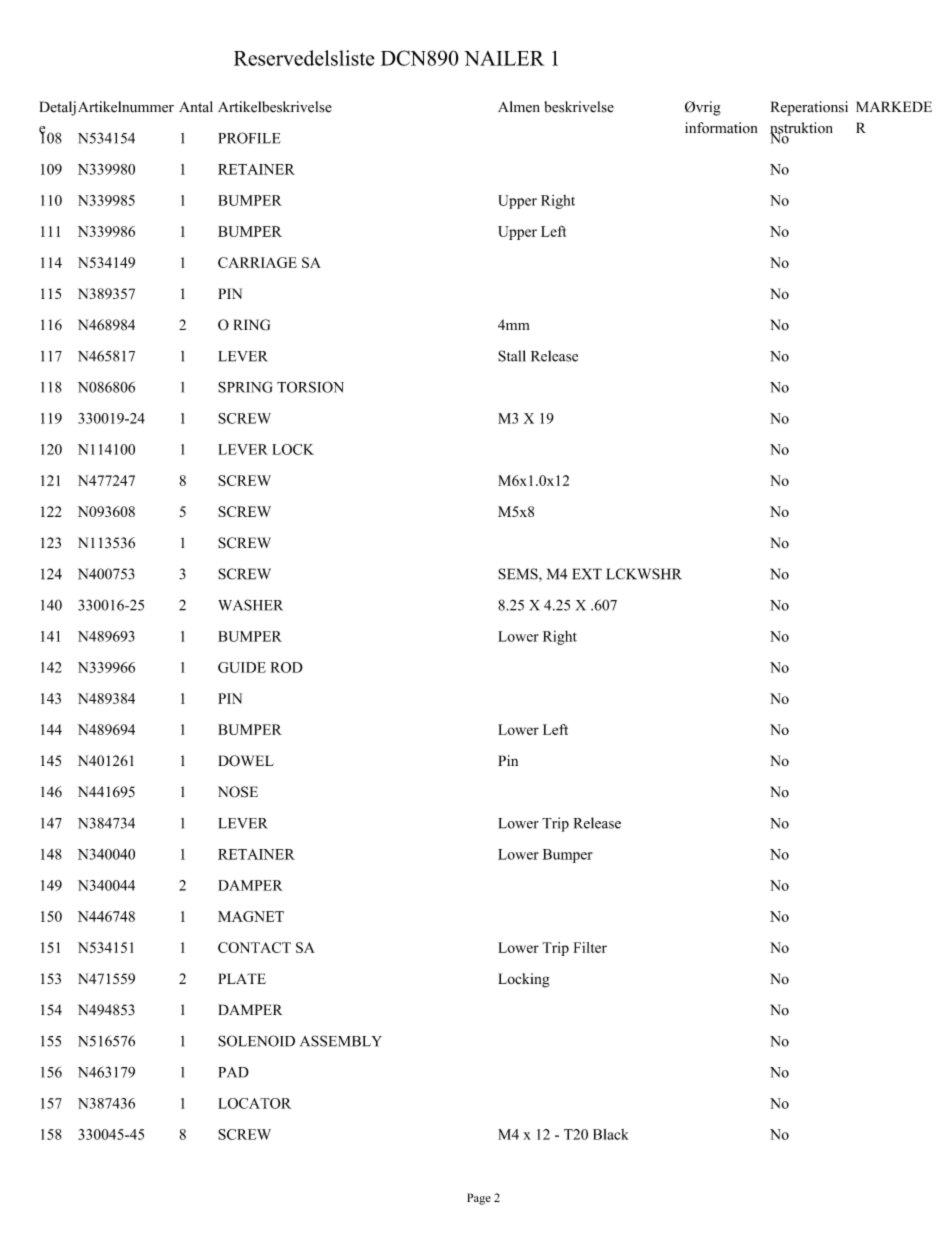 This document has height=1233, width=952. What do you see at coordinates (254, 1103) in the document?
I see `LOCATOR` at bounding box center [254, 1103].
